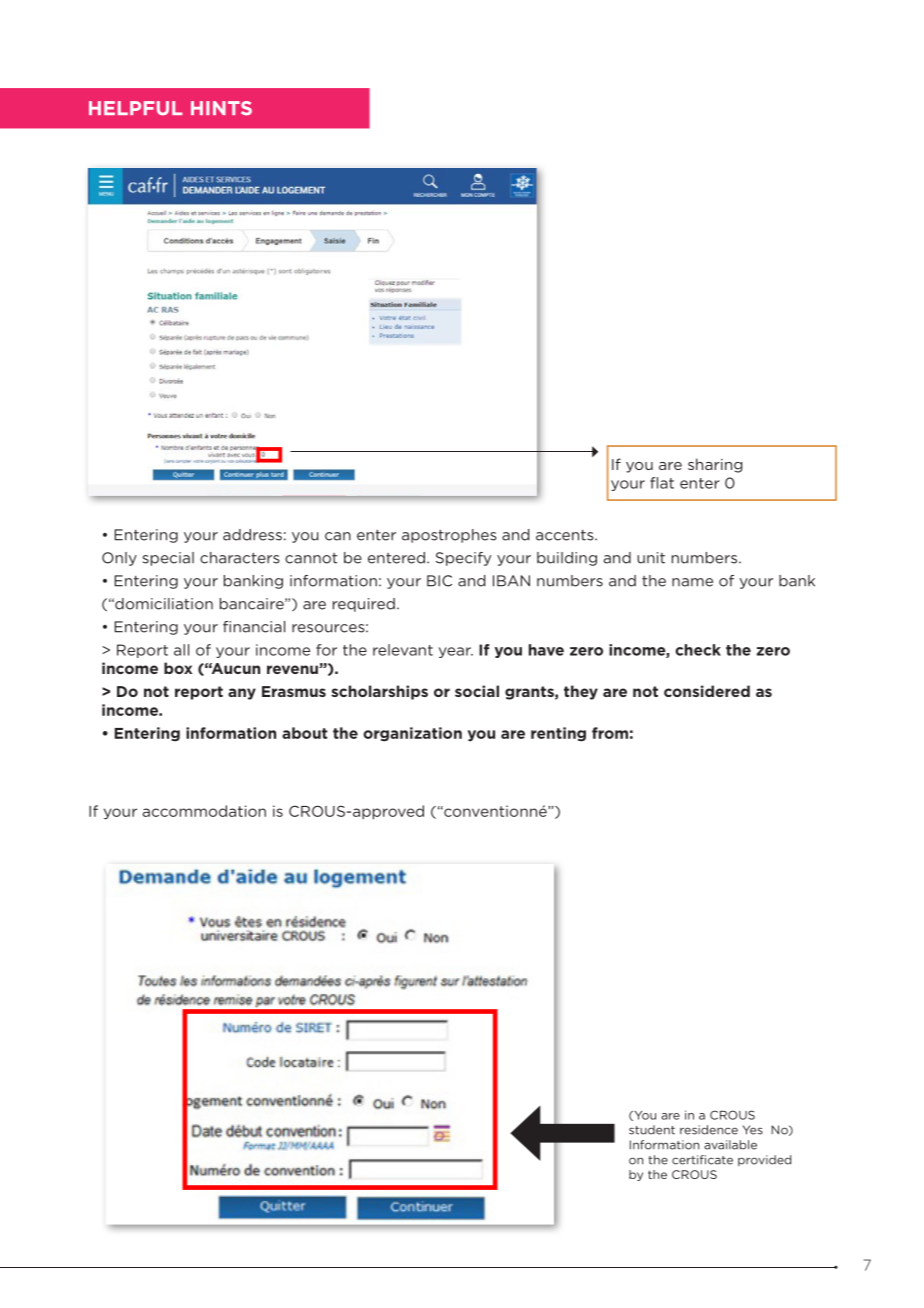 The image size is (924, 1308). I want to click on organization, so click(412, 734).
